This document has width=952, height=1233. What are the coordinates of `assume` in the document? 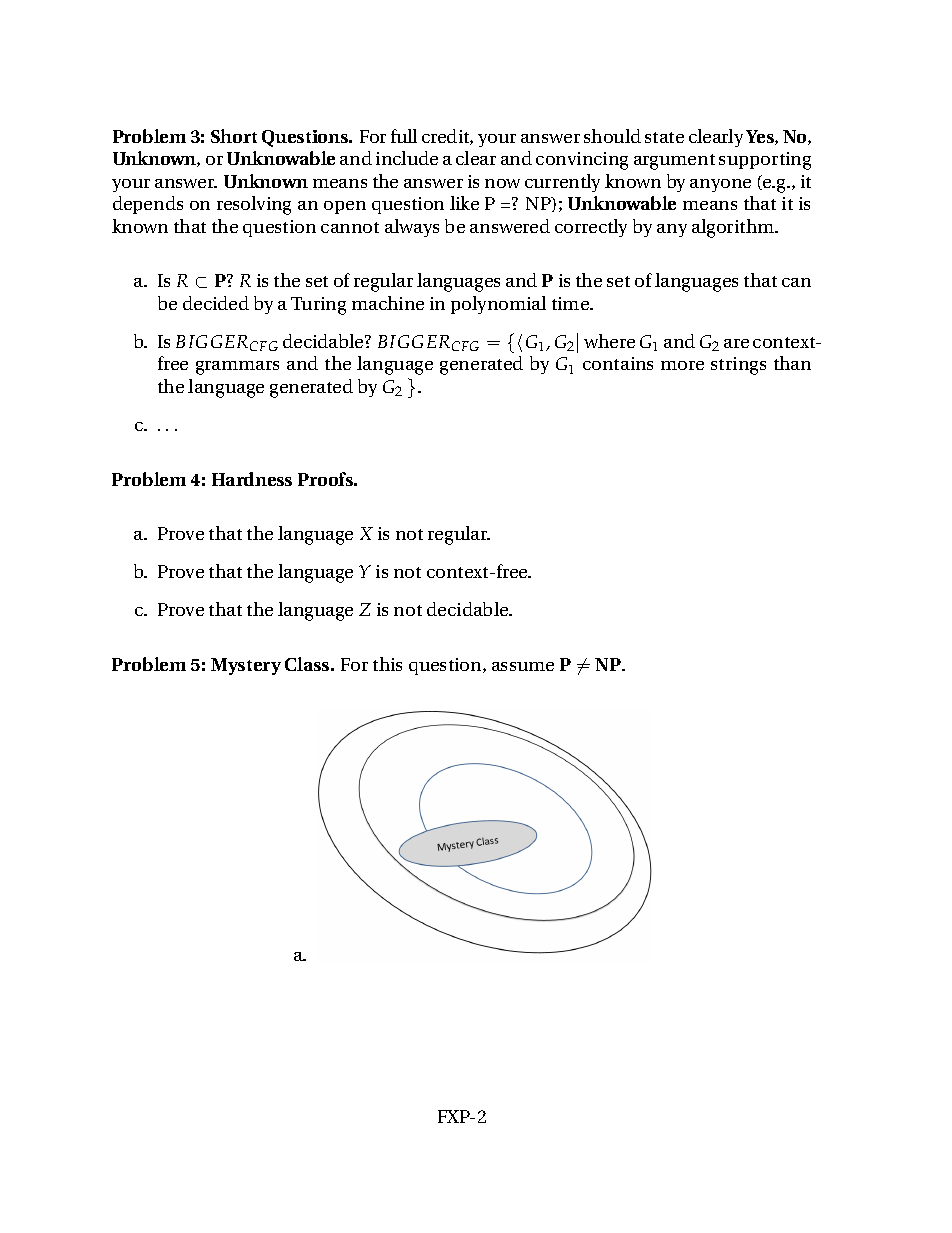 It's located at (523, 666).
